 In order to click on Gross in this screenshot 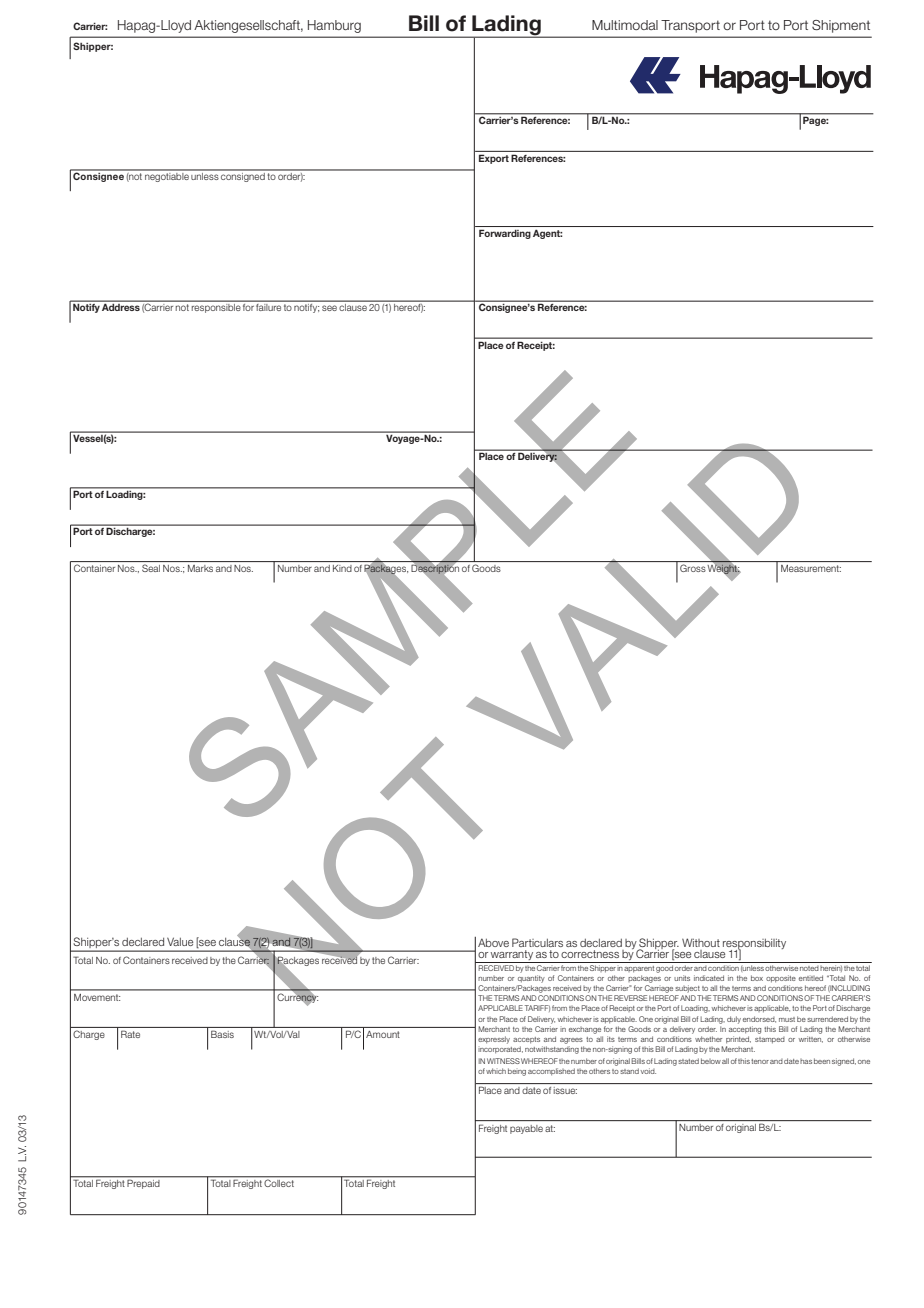, I will do `click(693, 568)`.
